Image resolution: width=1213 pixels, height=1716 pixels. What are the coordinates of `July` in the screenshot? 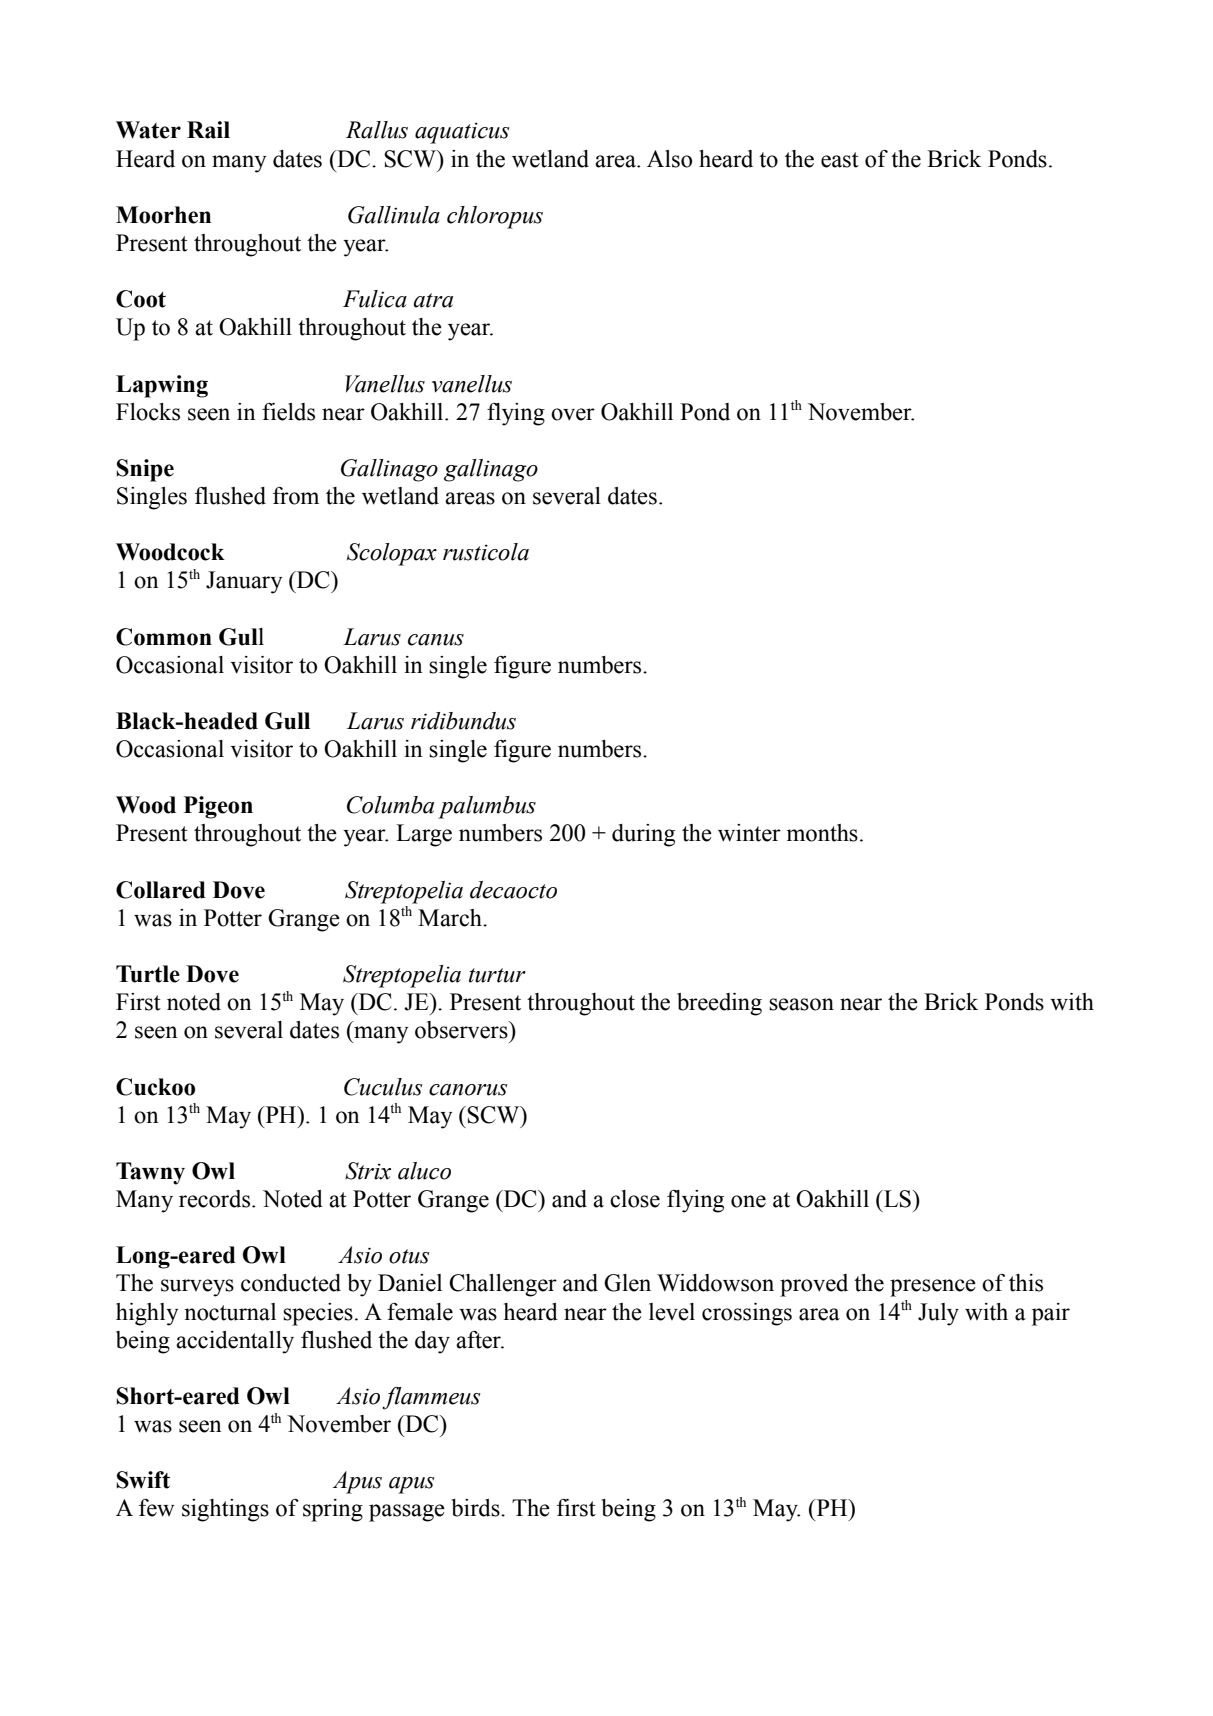 It's located at (938, 1314).
